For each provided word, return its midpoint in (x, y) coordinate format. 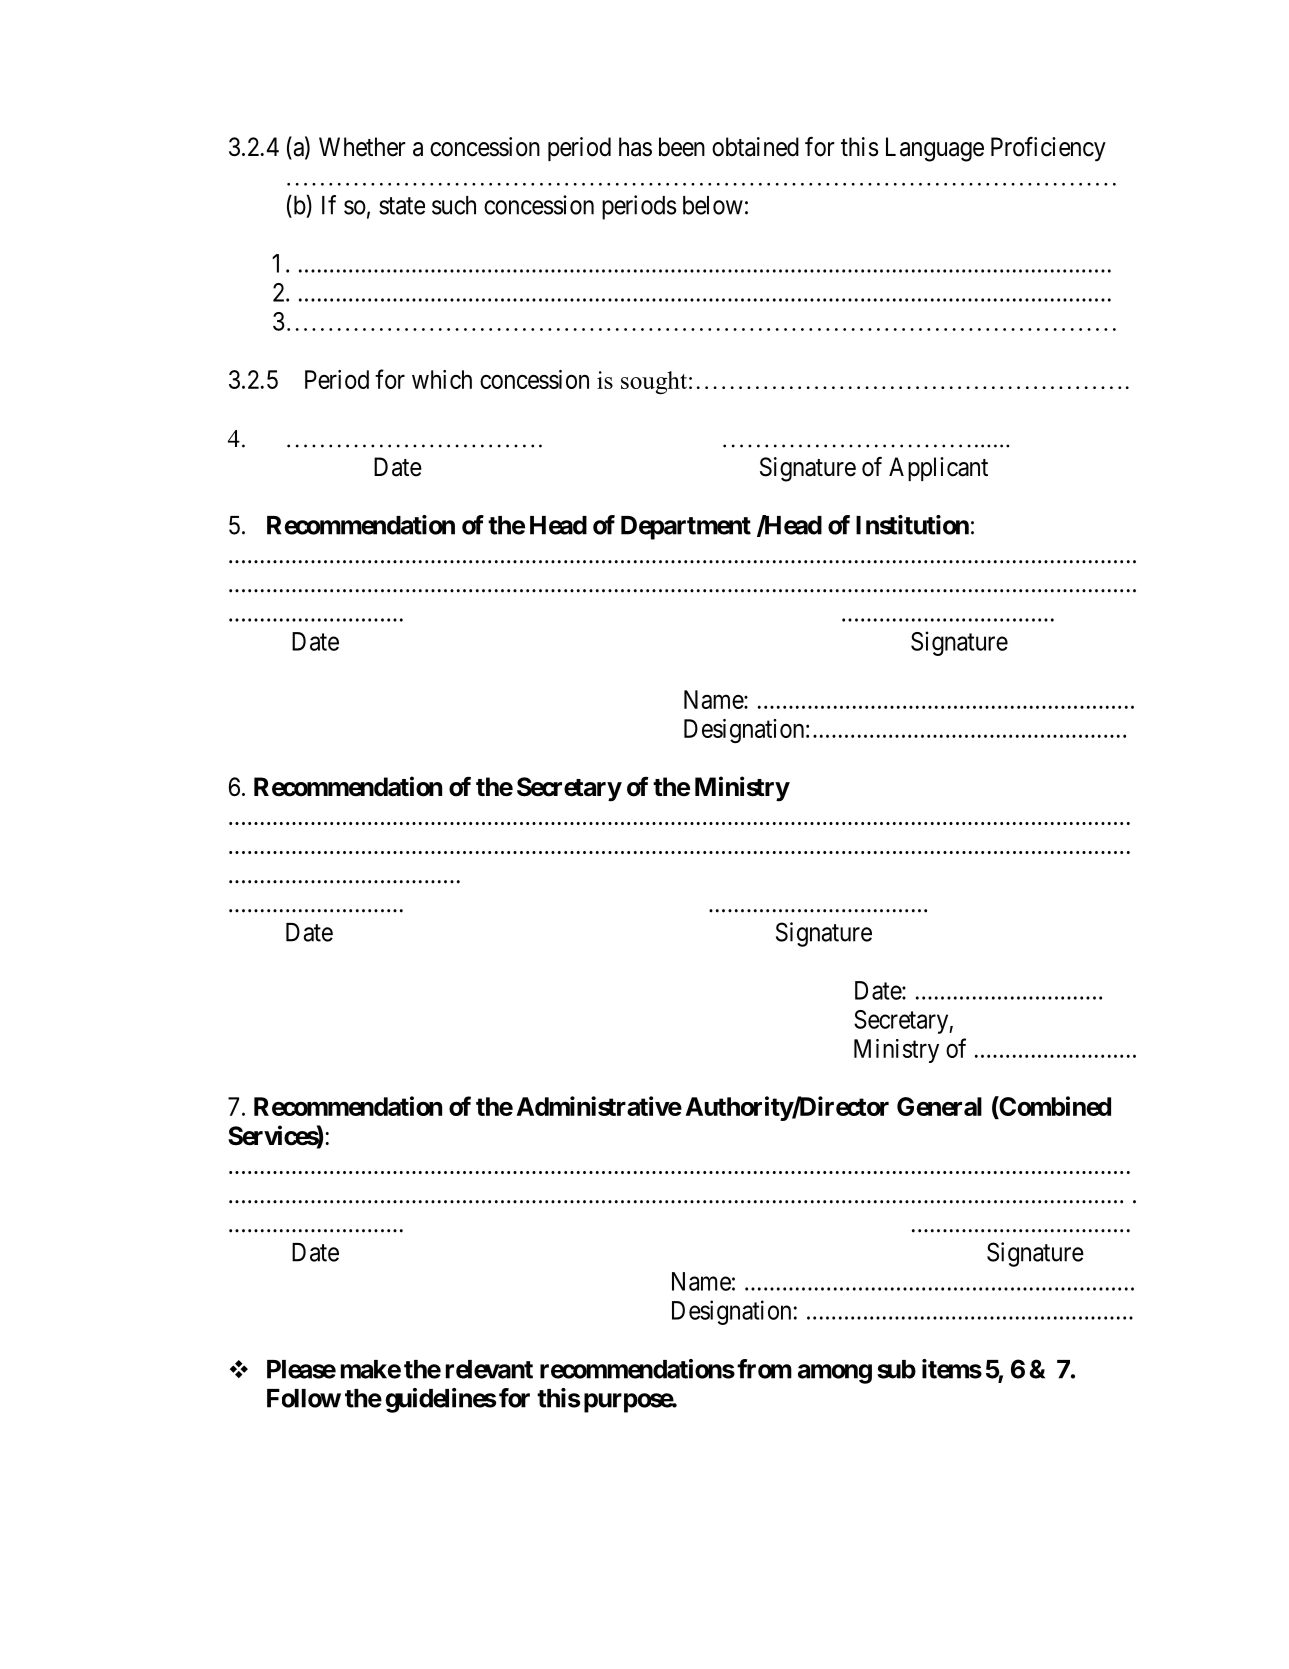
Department (686, 528)
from (764, 1369)
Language (935, 149)
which (442, 379)
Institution (912, 525)
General (939, 1106)
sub (896, 1369)
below (713, 205)
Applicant (938, 469)
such (454, 205)
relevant (489, 1369)
